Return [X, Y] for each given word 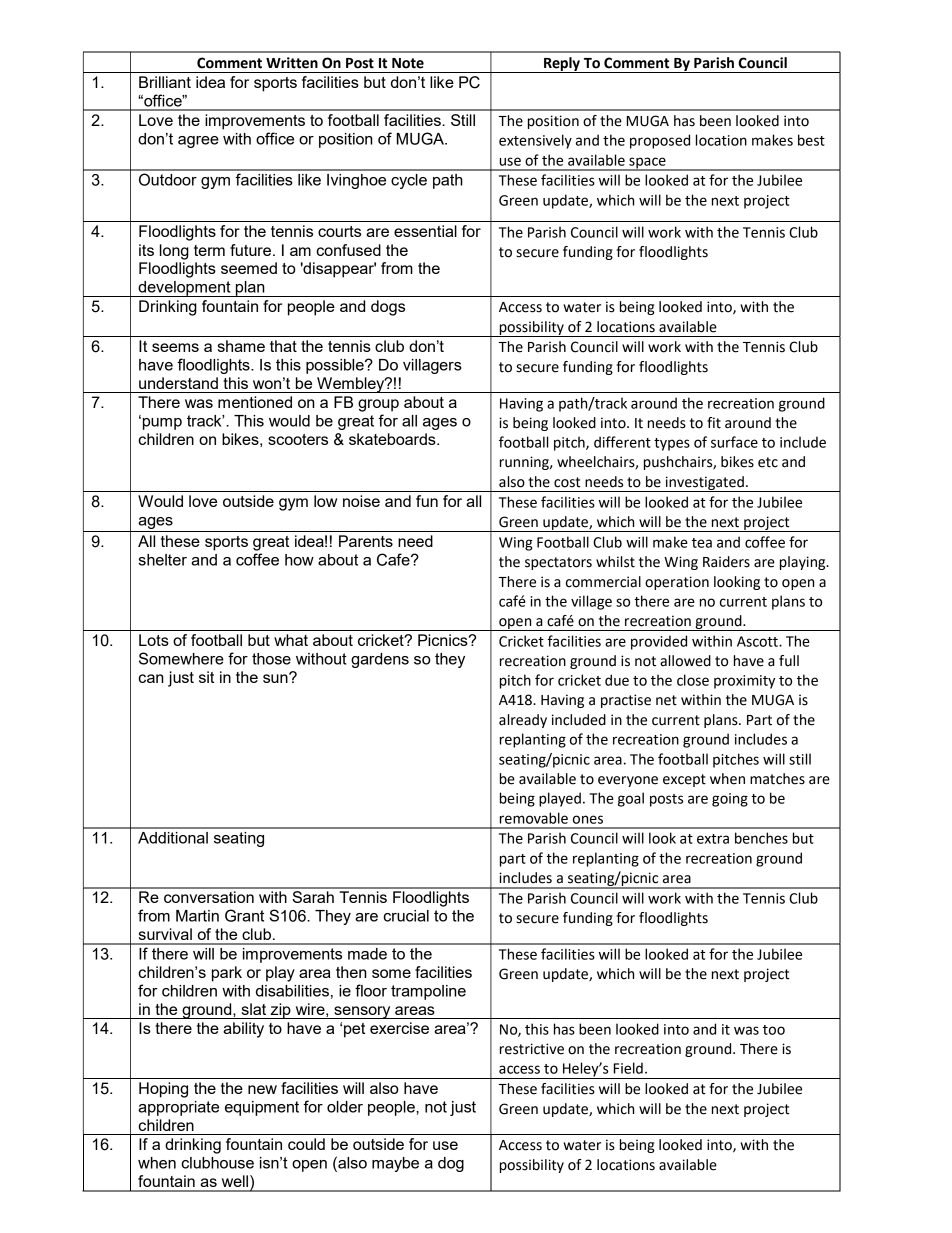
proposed [660, 141]
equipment [262, 1108]
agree [198, 142]
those [271, 659]
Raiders [726, 562]
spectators [558, 563]
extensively [535, 141]
